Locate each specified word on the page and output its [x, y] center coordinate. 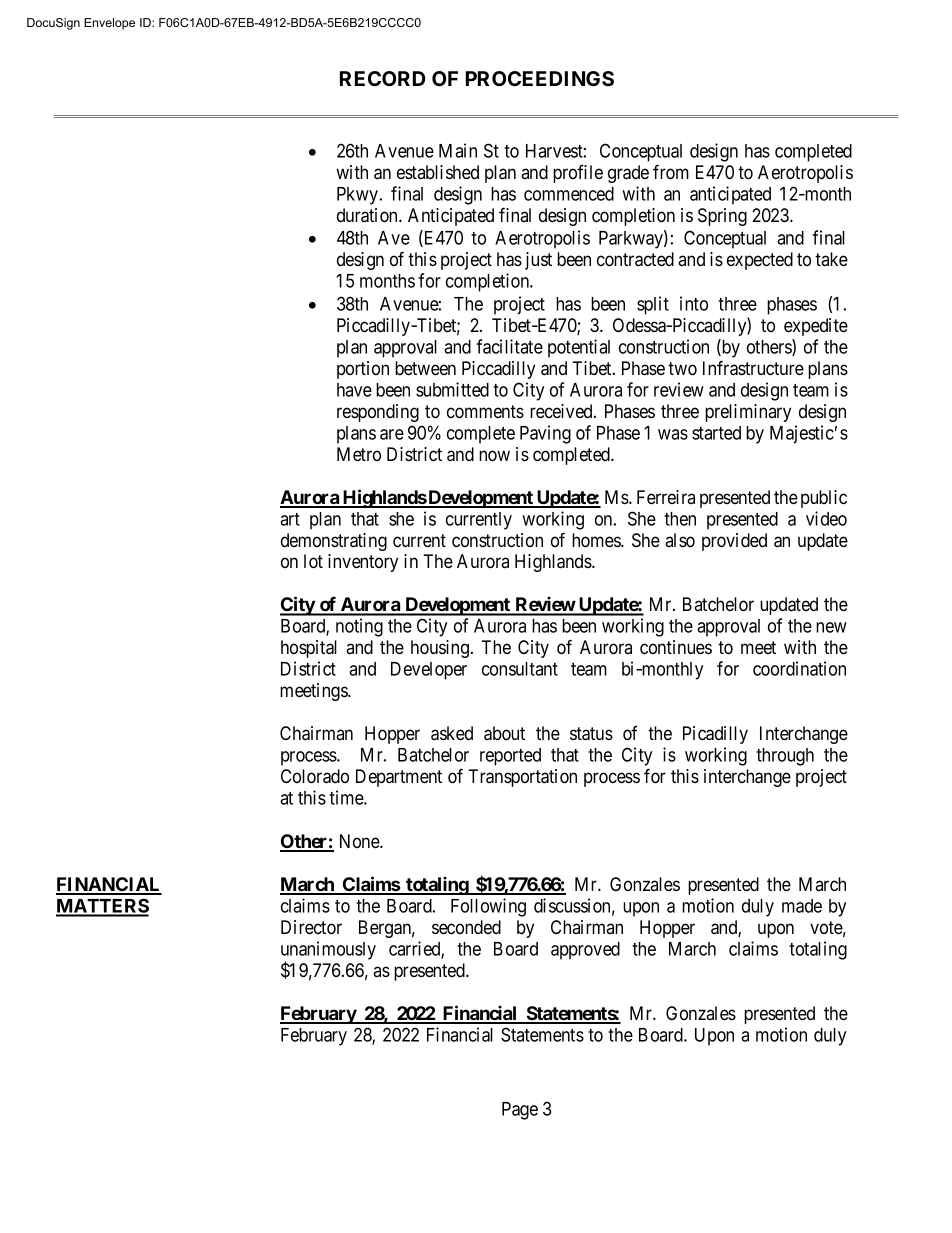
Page [520, 1111]
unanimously [328, 951]
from [671, 172]
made [802, 906]
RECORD [382, 78]
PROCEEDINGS [540, 79]
